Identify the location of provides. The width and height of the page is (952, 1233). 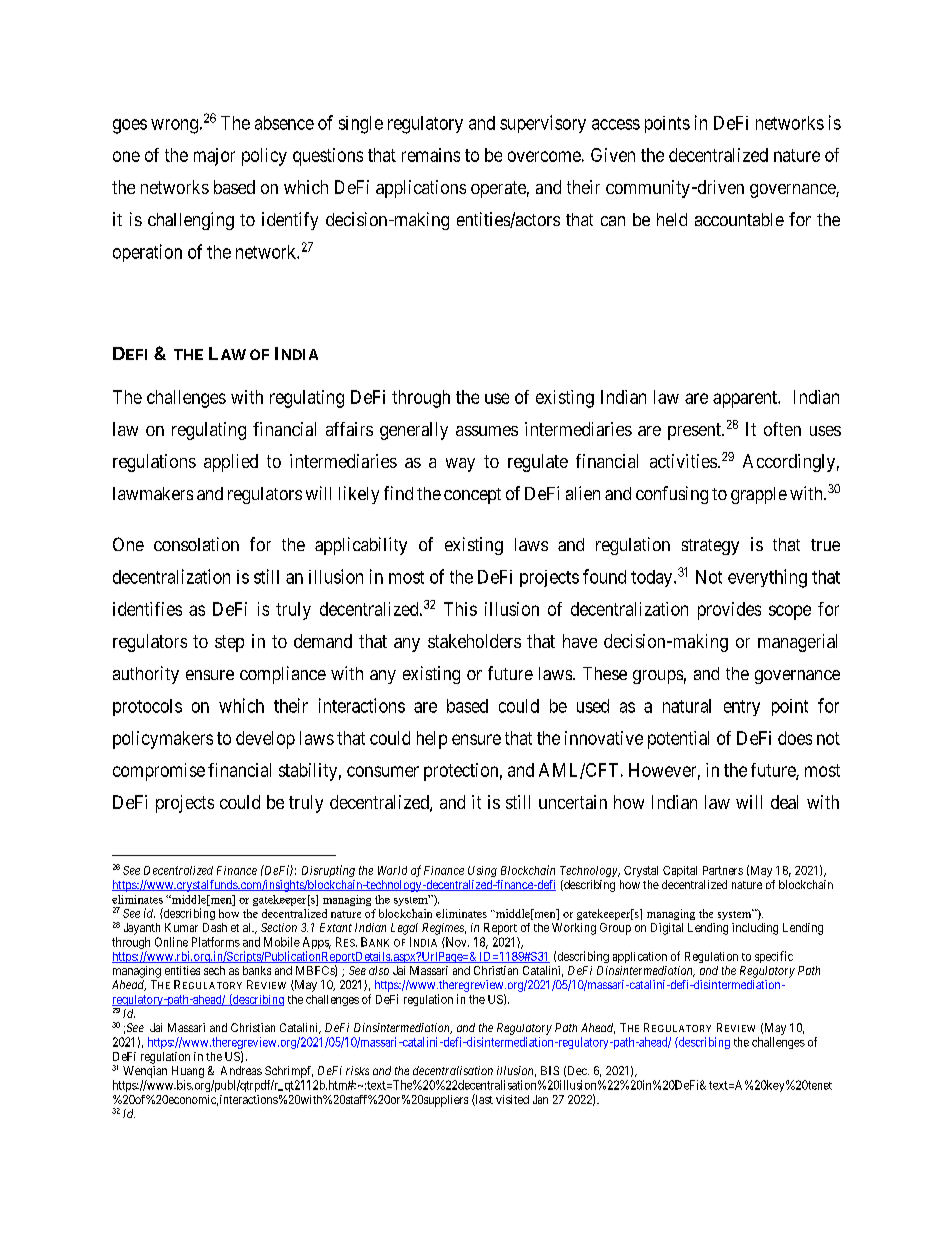
(729, 611).
